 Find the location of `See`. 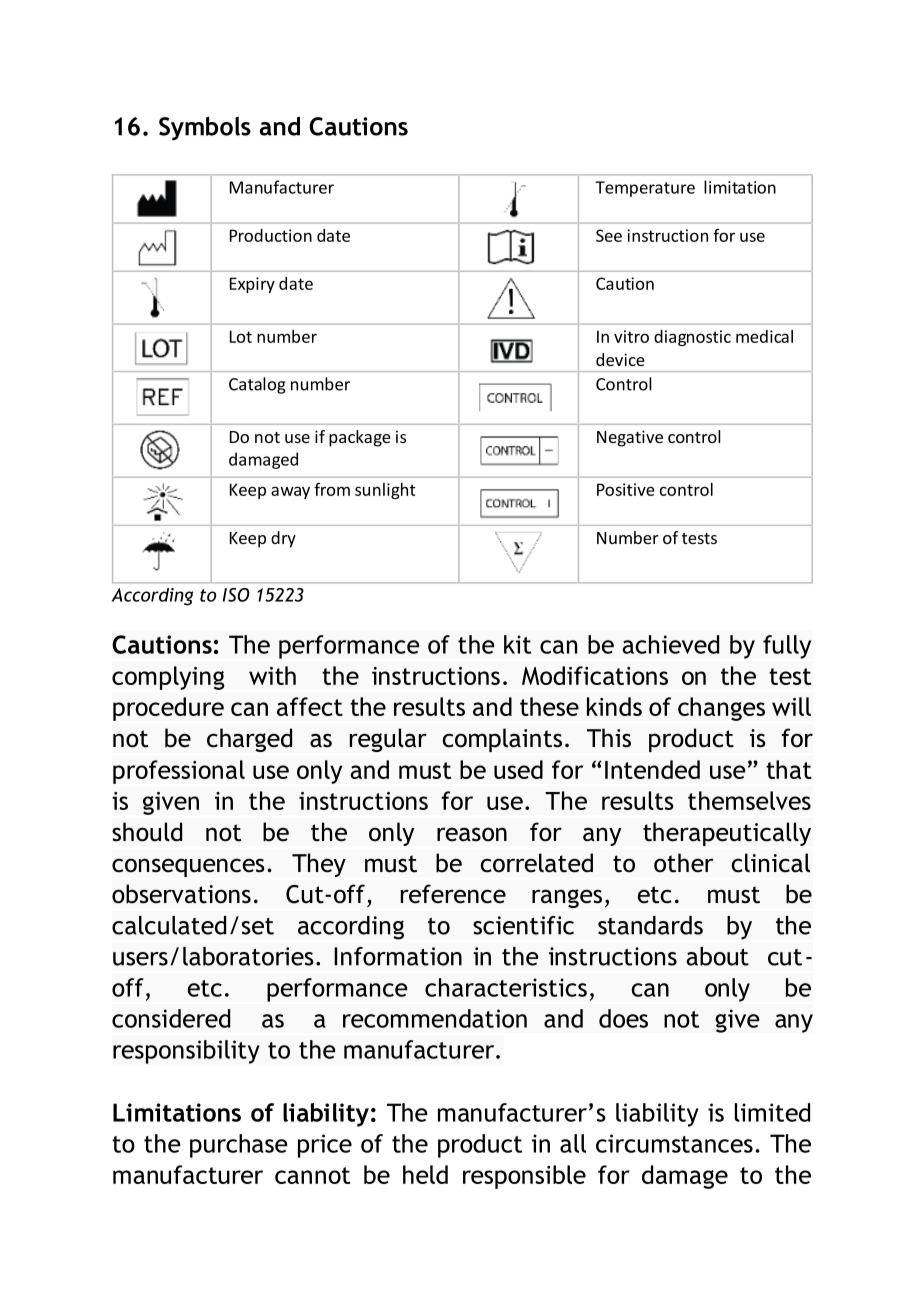

See is located at coordinates (609, 235).
